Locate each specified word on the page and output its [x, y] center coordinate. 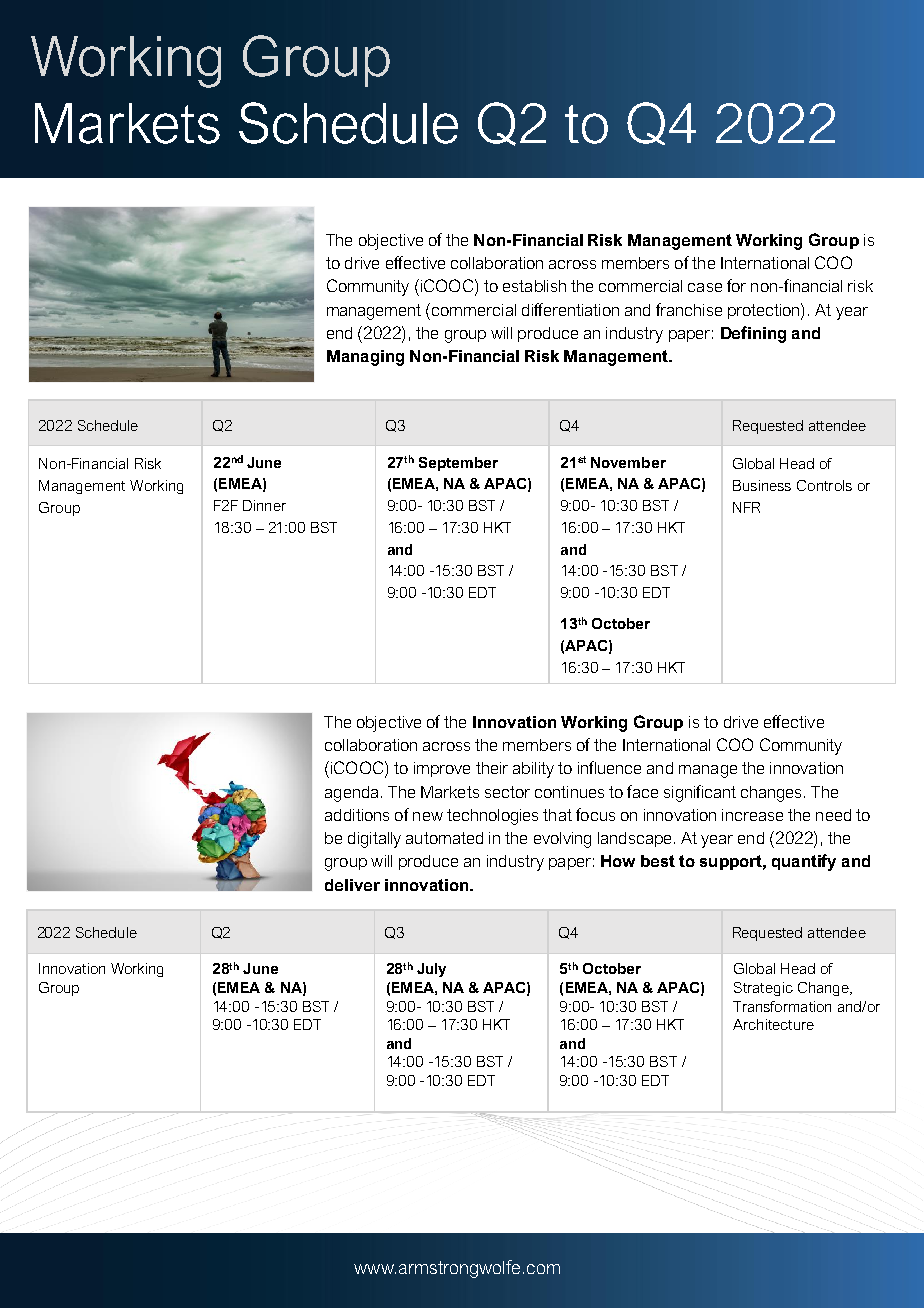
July [431, 970]
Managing [365, 358]
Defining [753, 334]
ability [533, 770]
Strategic [763, 989]
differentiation [570, 309]
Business [762, 485]
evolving [562, 840]
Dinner [264, 505]
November [628, 462]
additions [357, 815]
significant [700, 793]
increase [752, 815]
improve [442, 769]
